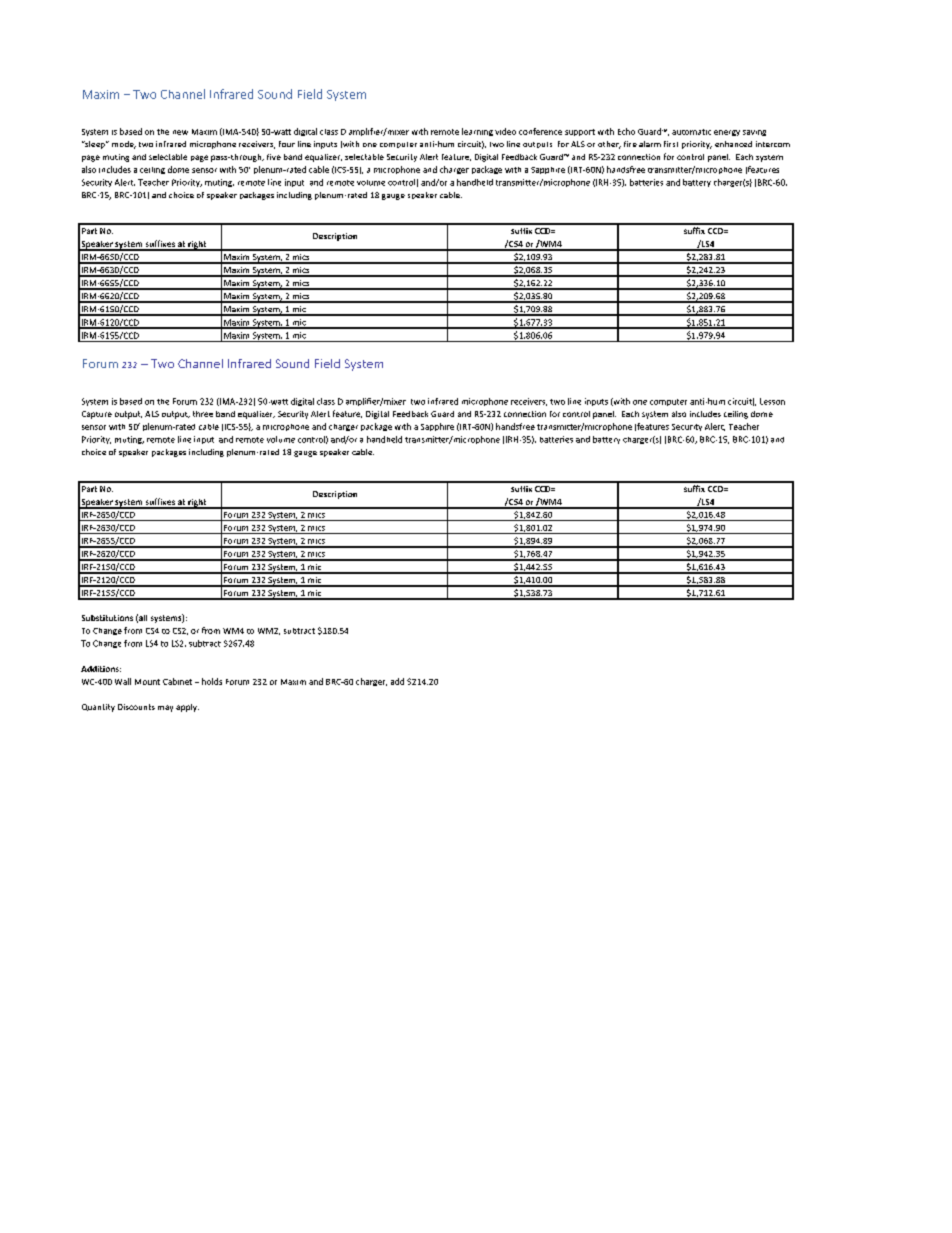 The height and width of the page is (1233, 952). Describe the element at coordinates (180, 132) in the page. I see `new` at that location.
